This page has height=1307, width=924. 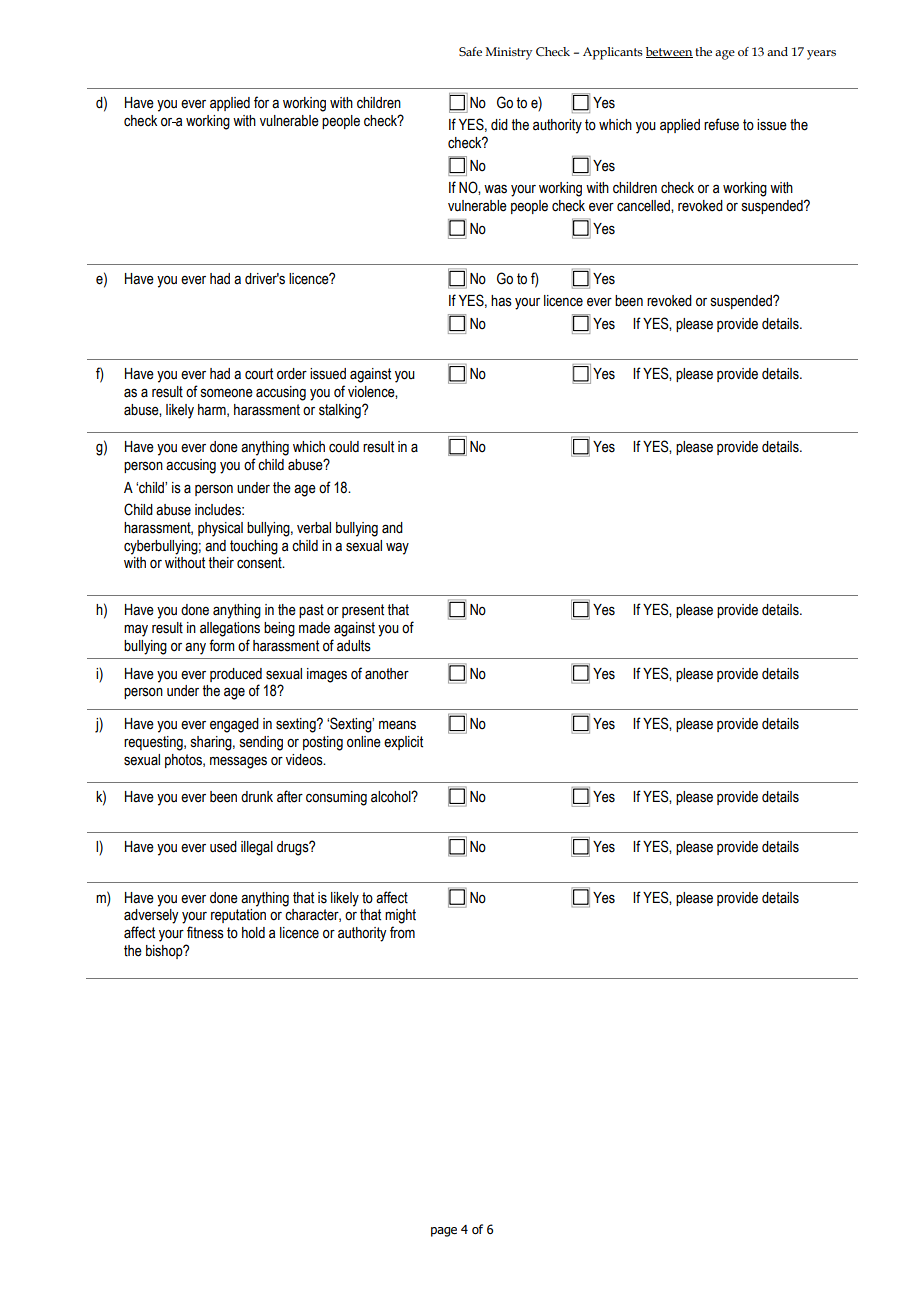 What do you see at coordinates (402, 932) in the page?
I see `from` at bounding box center [402, 932].
